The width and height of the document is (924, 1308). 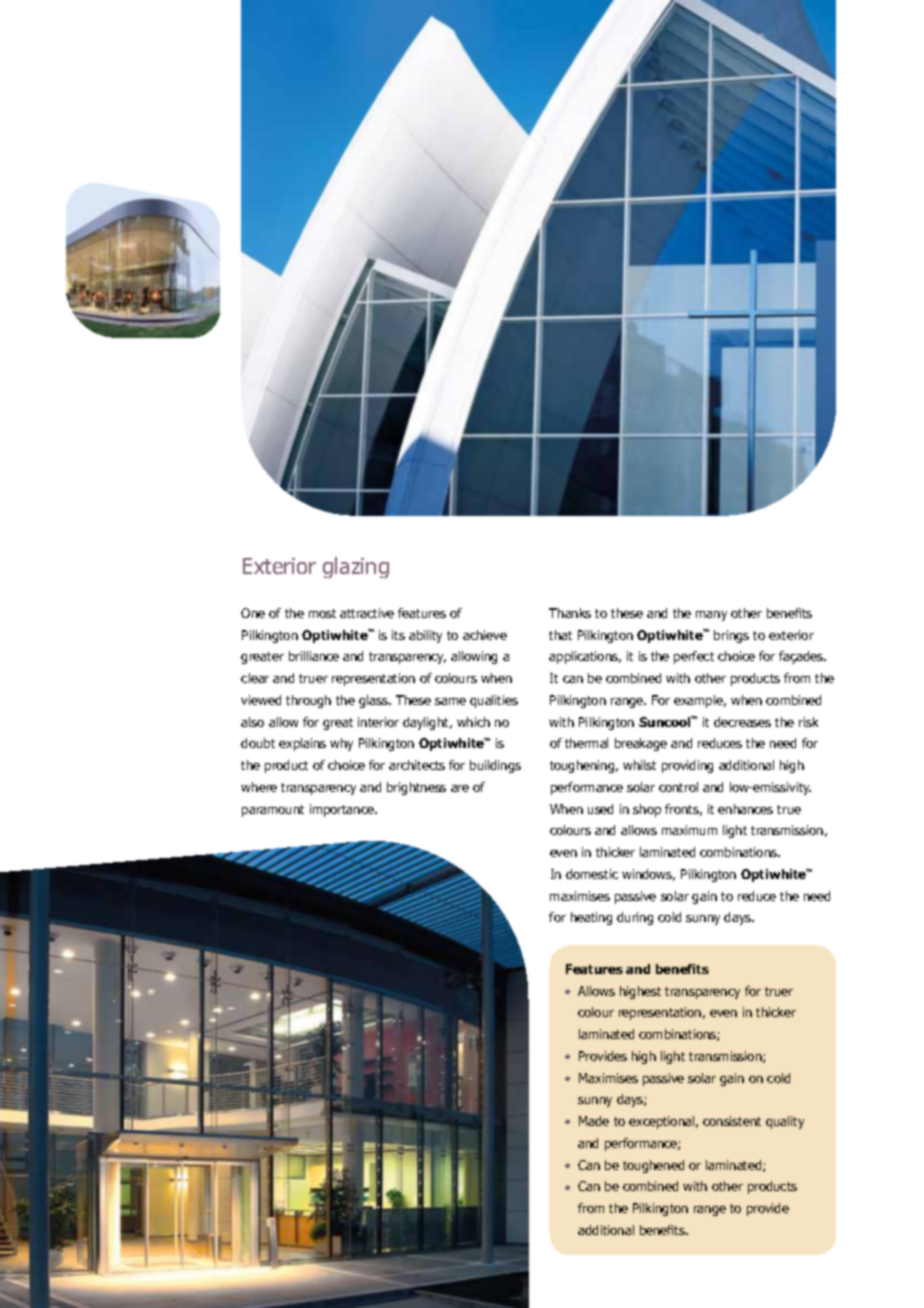 I want to click on importance, so click(x=343, y=810).
